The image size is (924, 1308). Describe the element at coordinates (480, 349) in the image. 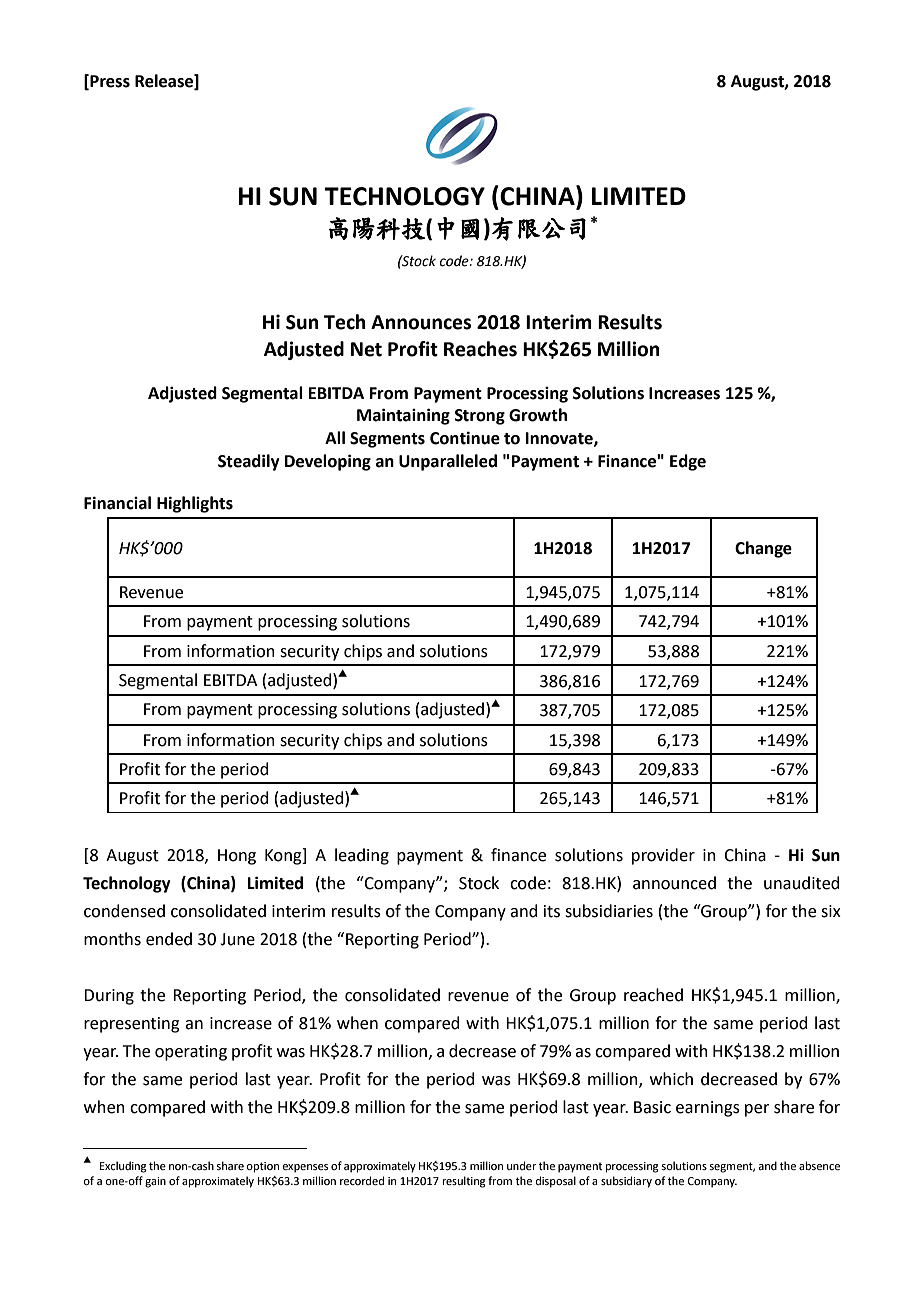

I see `Reaches` at that location.
